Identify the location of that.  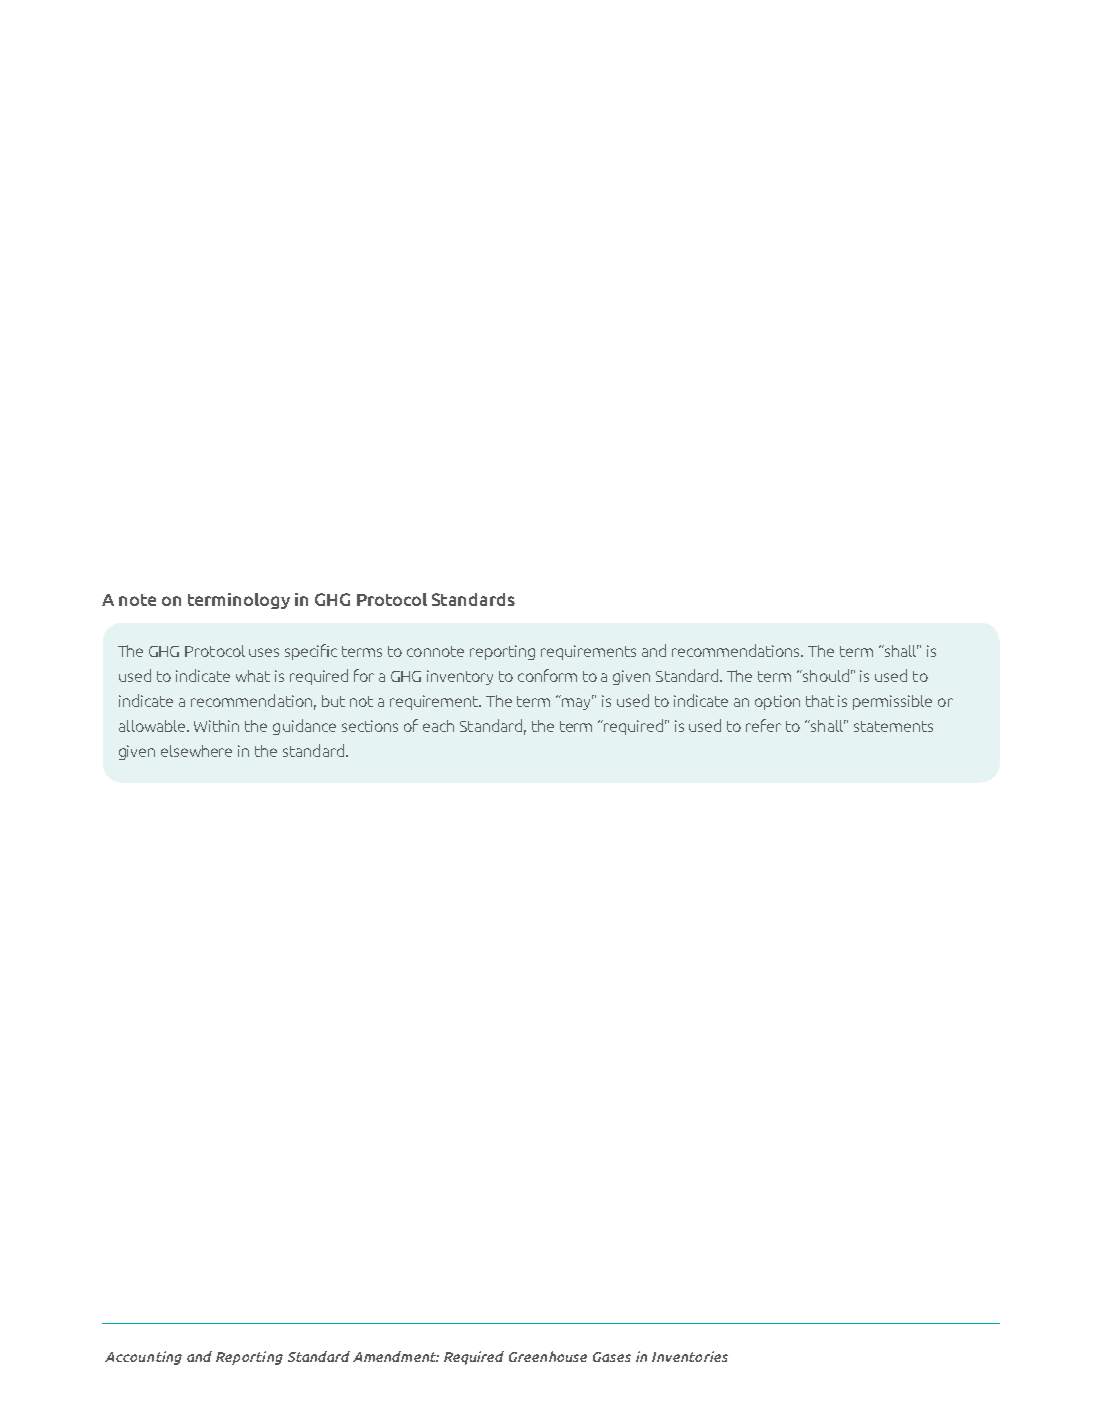
(820, 701).
